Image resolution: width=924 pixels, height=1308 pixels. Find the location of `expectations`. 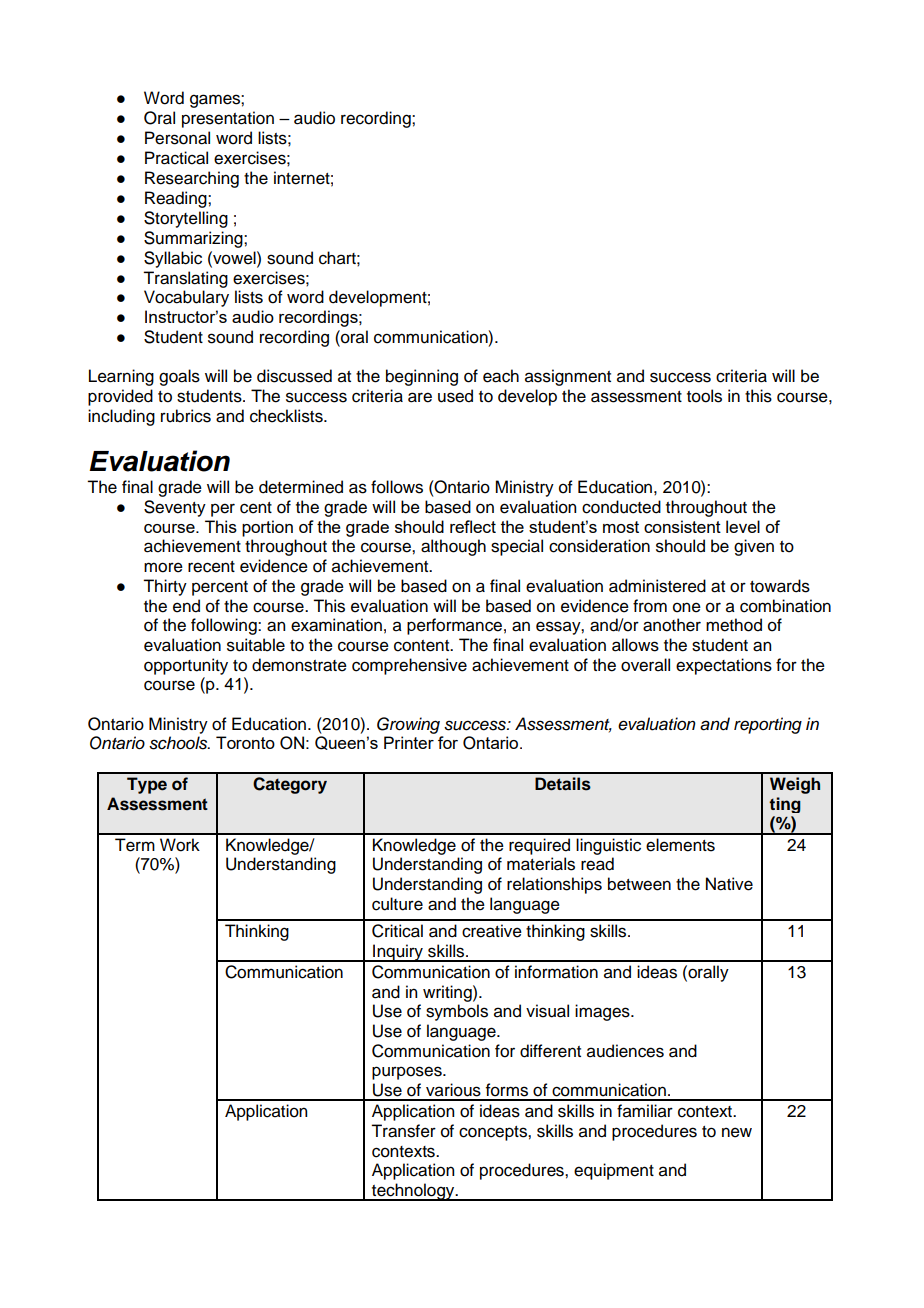

expectations is located at coordinates (724, 666).
